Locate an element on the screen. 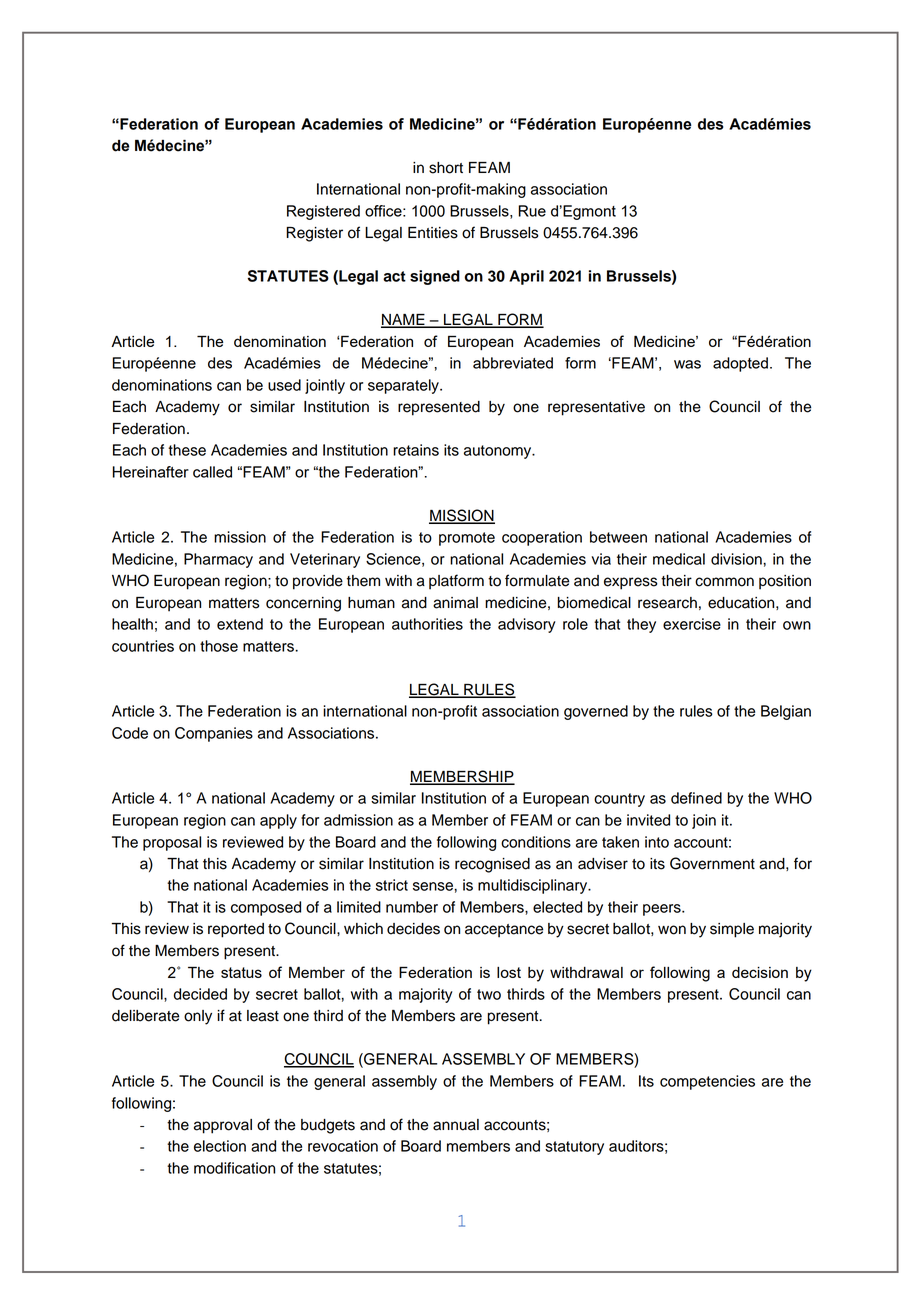 This screenshot has height=1308, width=924. division is located at coordinates (737, 559).
